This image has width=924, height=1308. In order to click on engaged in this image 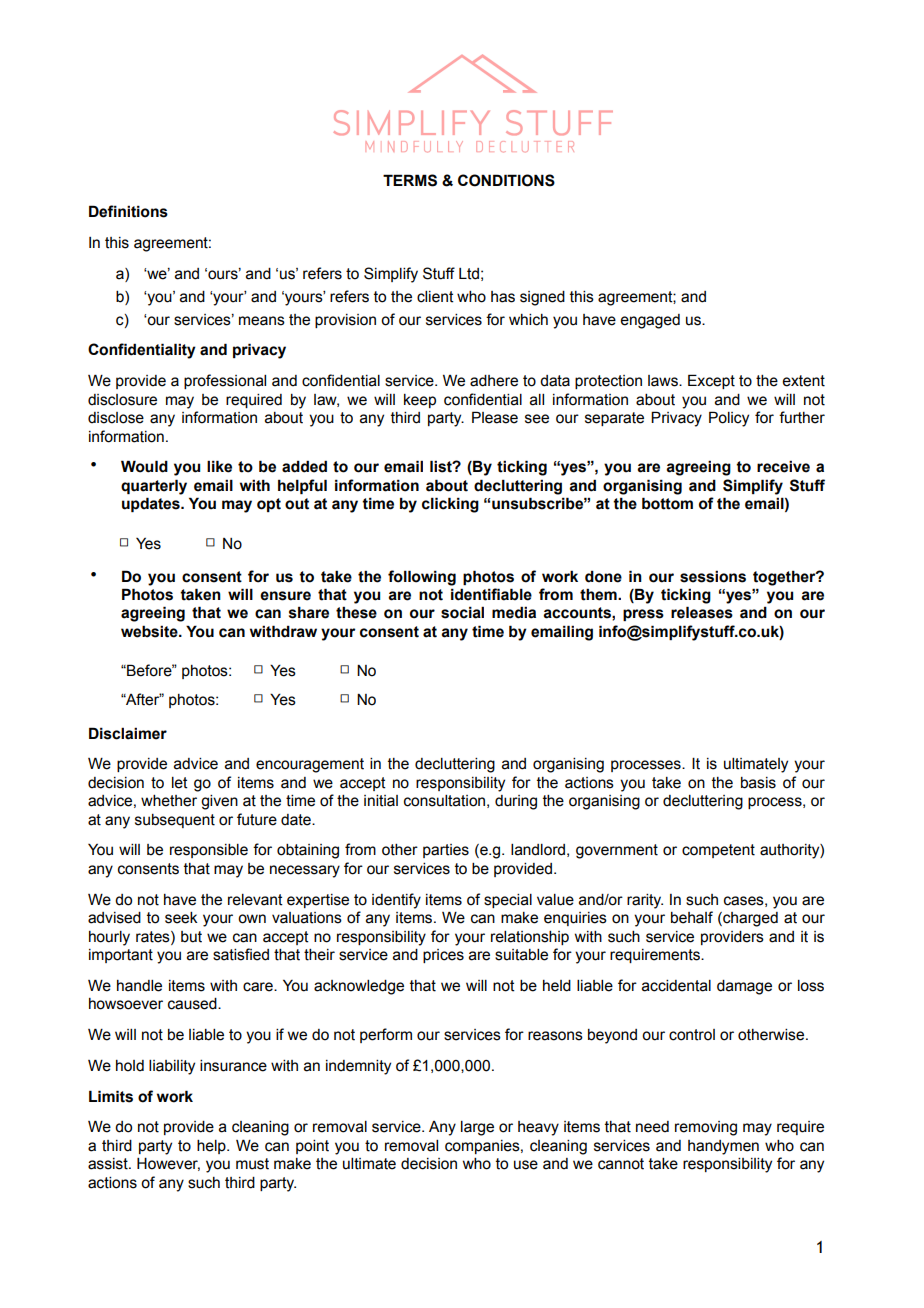, I will do `click(650, 321)`.
